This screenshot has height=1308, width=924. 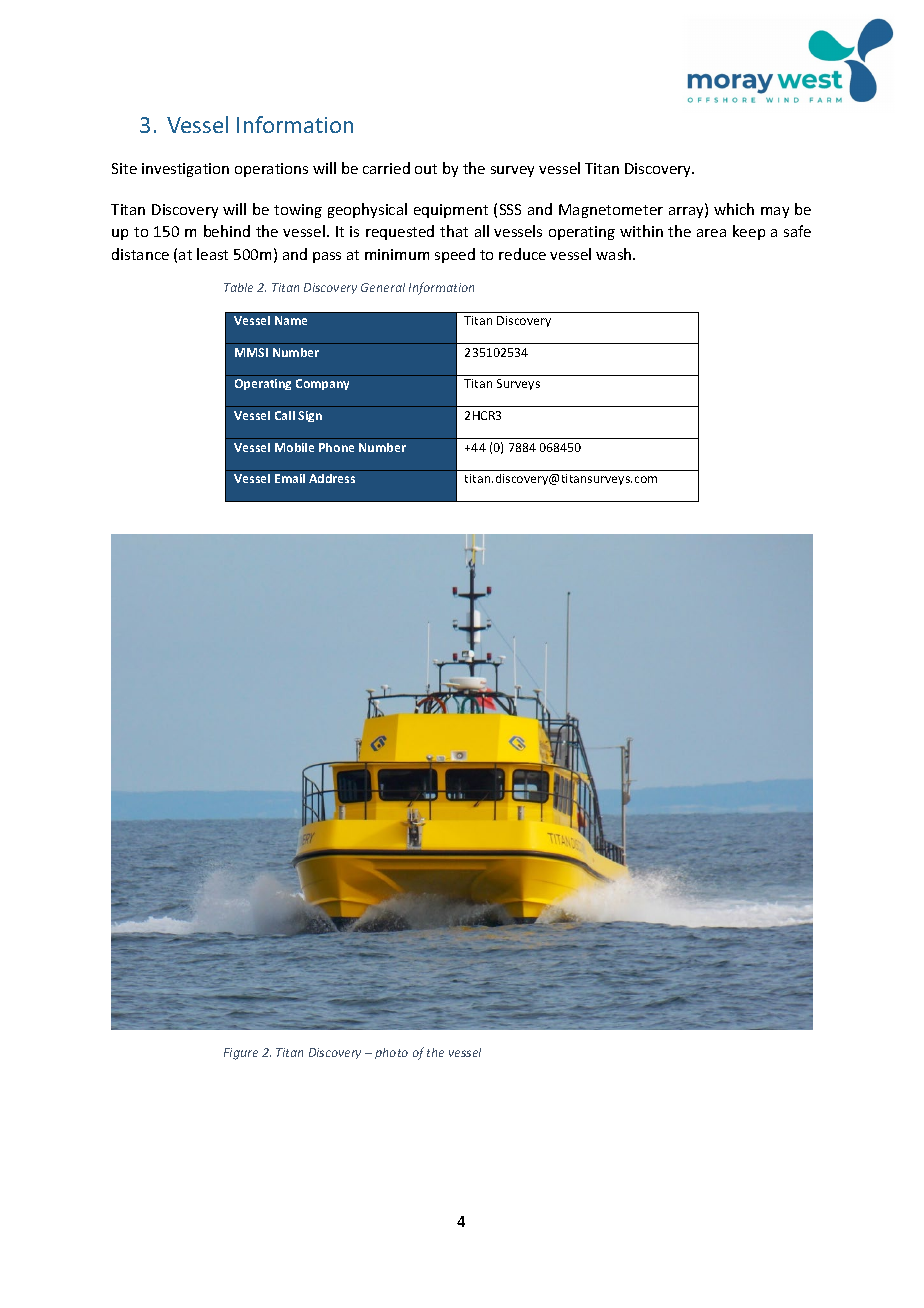 I want to click on Company, so click(x=322, y=384).
